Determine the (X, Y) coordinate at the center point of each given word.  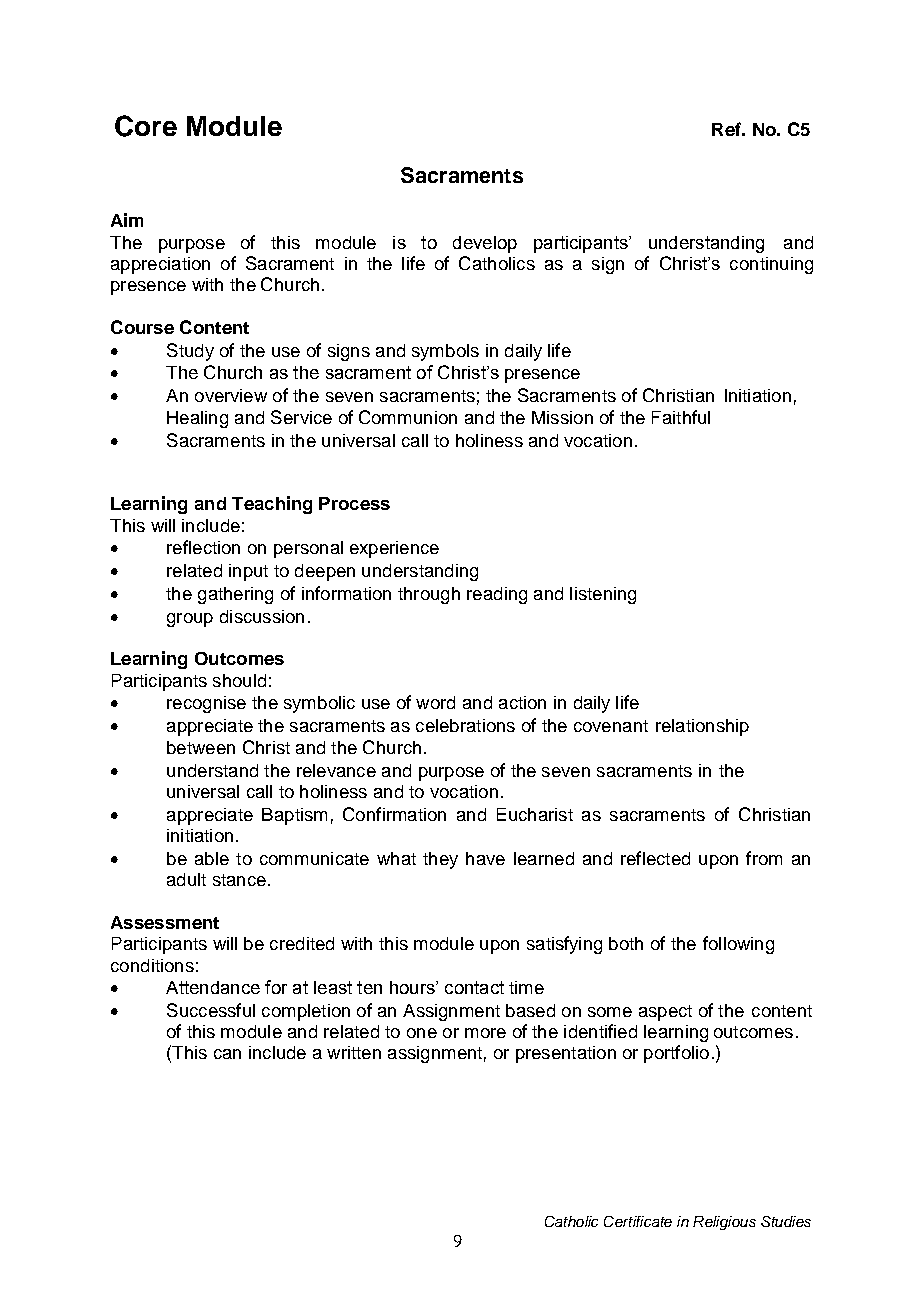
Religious (724, 1223)
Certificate (638, 1221)
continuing (771, 265)
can (227, 1054)
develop (485, 244)
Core (146, 126)
